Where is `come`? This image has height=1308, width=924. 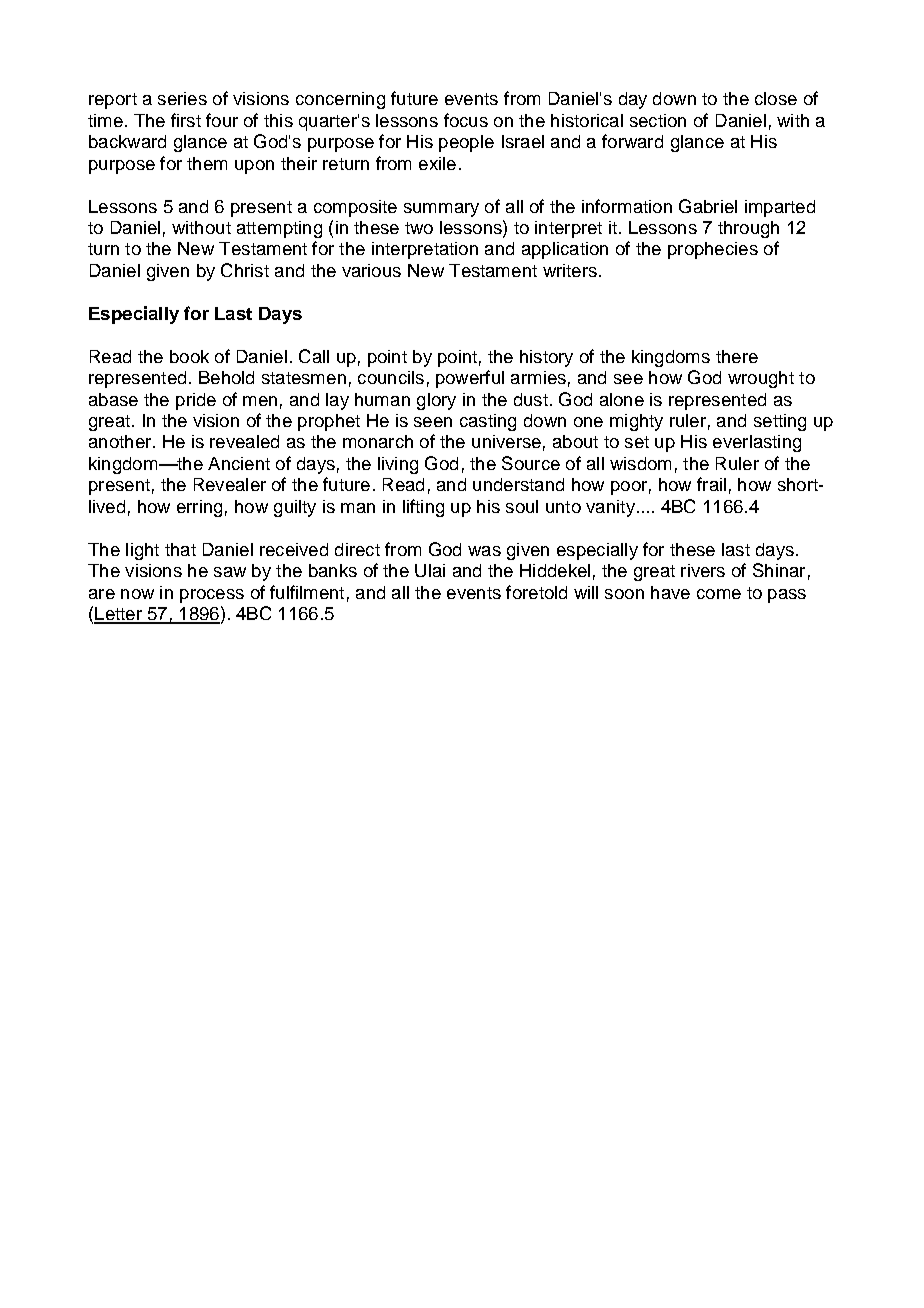 come is located at coordinates (719, 594).
